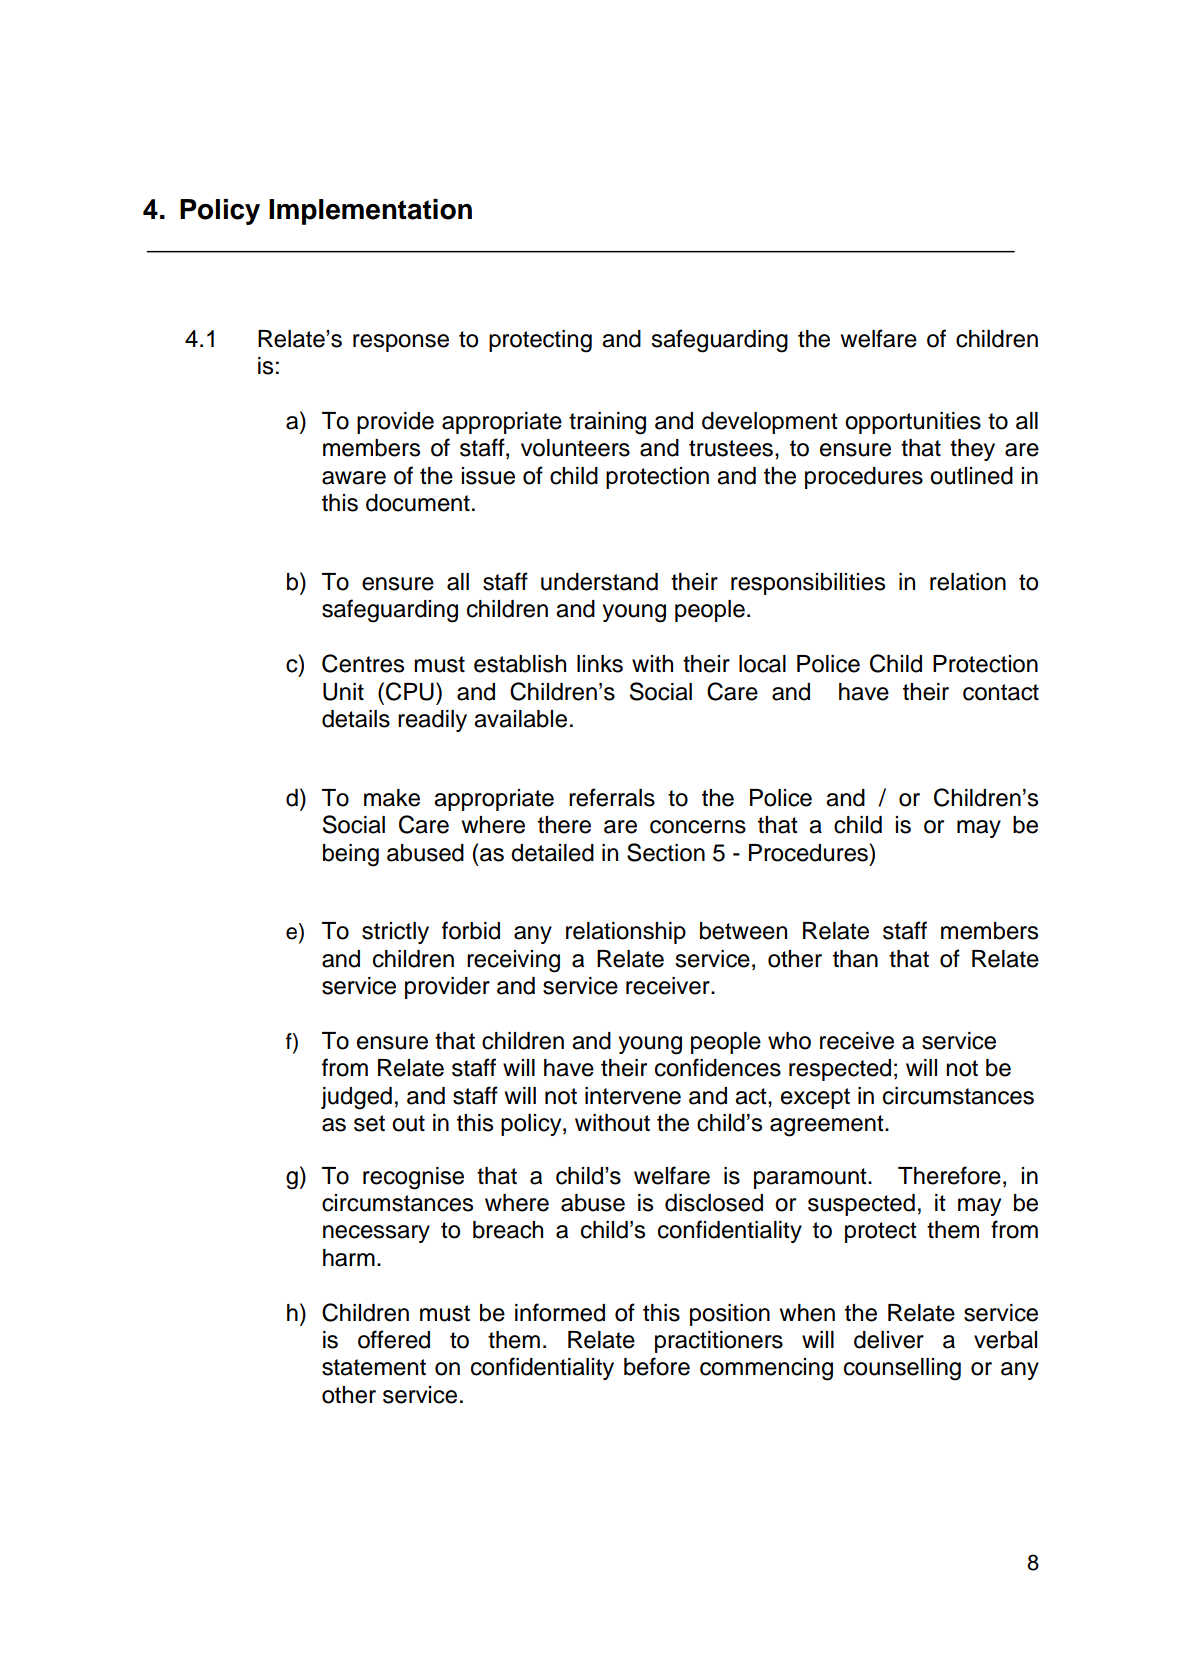  I want to click on offered, so click(394, 1339).
